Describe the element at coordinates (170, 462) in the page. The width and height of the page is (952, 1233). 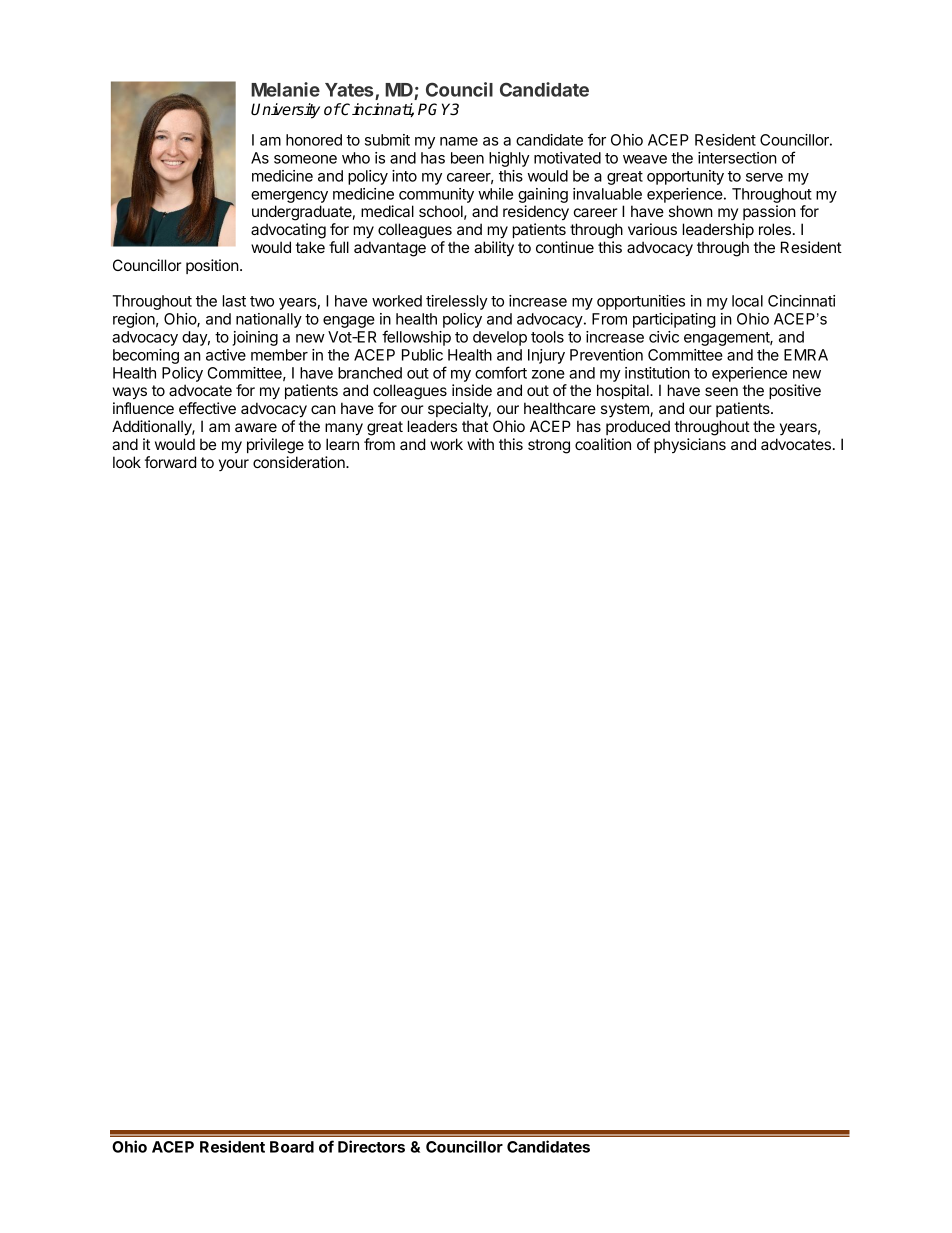
I see `forward` at that location.
